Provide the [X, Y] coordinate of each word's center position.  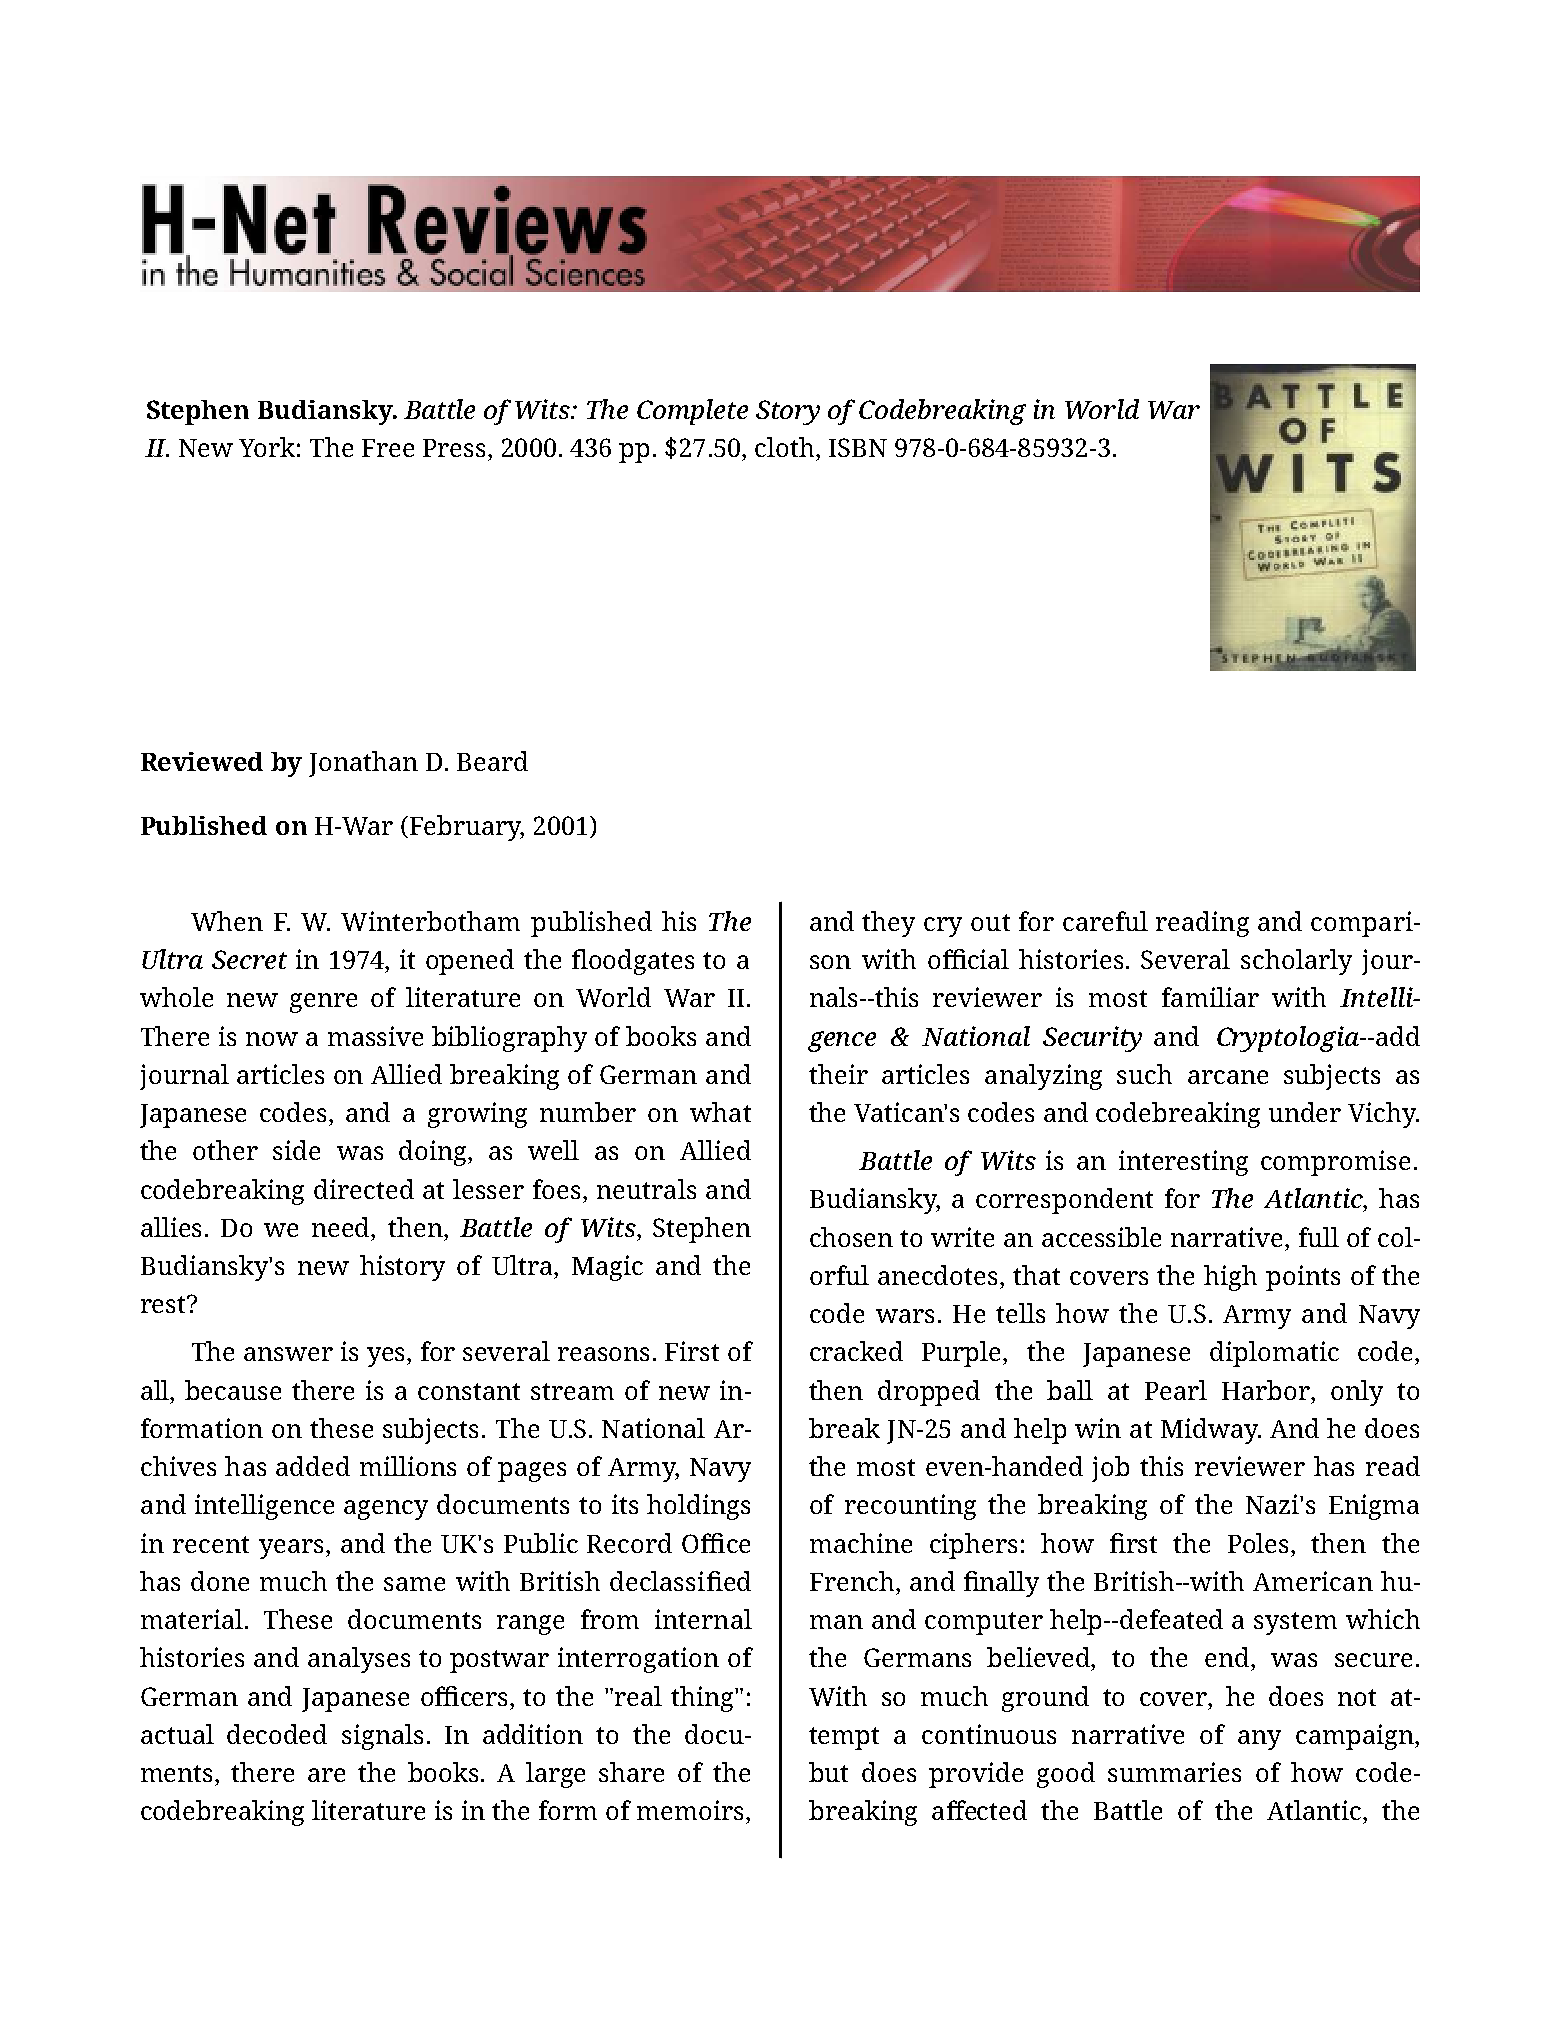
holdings [698, 1507]
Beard [492, 761]
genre [323, 1003]
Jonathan [363, 764]
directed [364, 1189]
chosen [851, 1237]
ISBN [858, 447]
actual [177, 1734]
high [1230, 1278]
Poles [1260, 1543]
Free [388, 448]
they [888, 924]
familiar [1210, 997]
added [313, 1466]
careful [1105, 921]
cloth [786, 447]
